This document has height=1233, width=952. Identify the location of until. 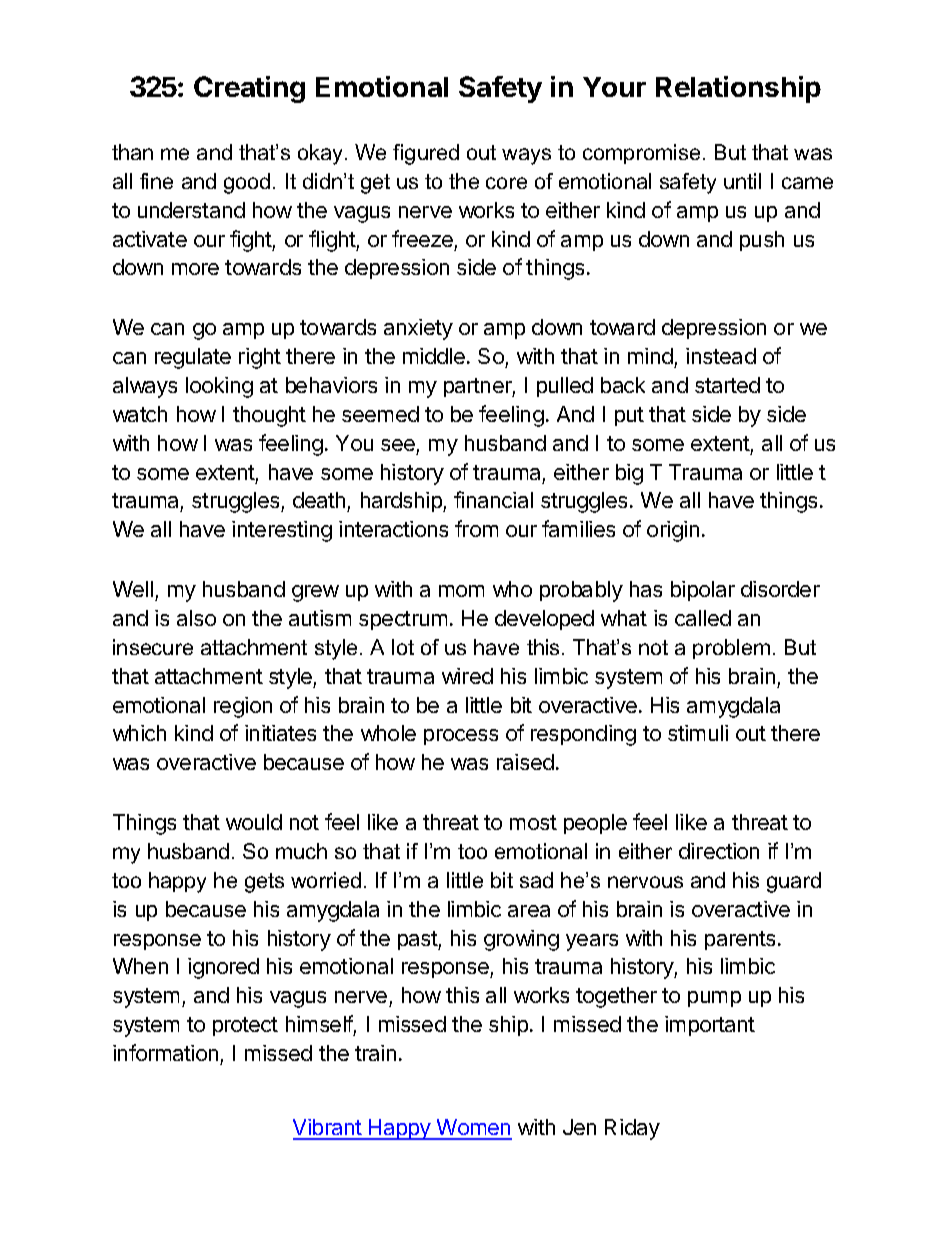
(742, 181).
